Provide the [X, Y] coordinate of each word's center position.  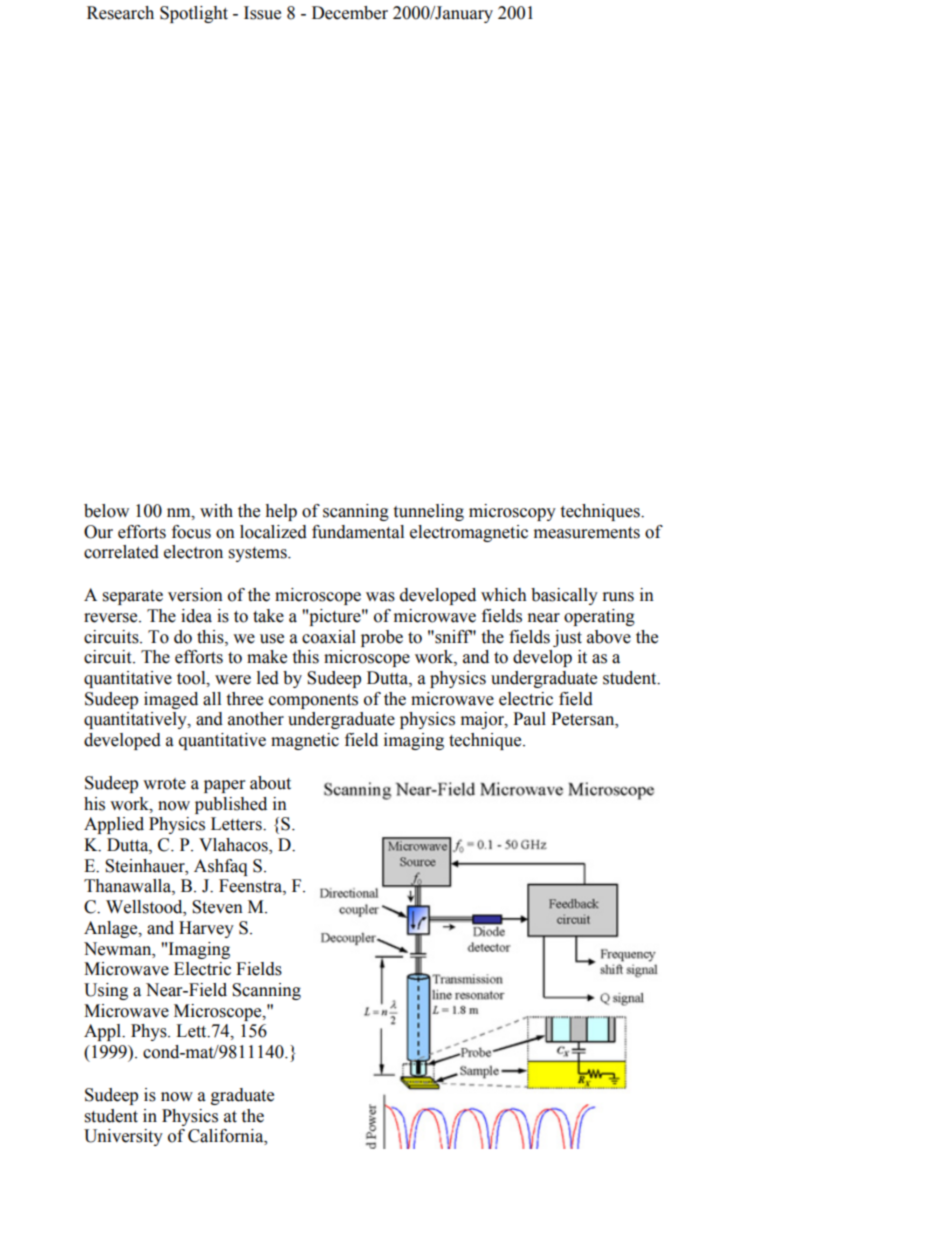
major [483, 720]
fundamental [358, 532]
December [350, 13]
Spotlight [194, 14]
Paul [529, 719]
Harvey [206, 929]
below [106, 511]
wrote [164, 784]
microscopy [512, 512]
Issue [262, 13]
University [123, 1137]
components [313, 701]
